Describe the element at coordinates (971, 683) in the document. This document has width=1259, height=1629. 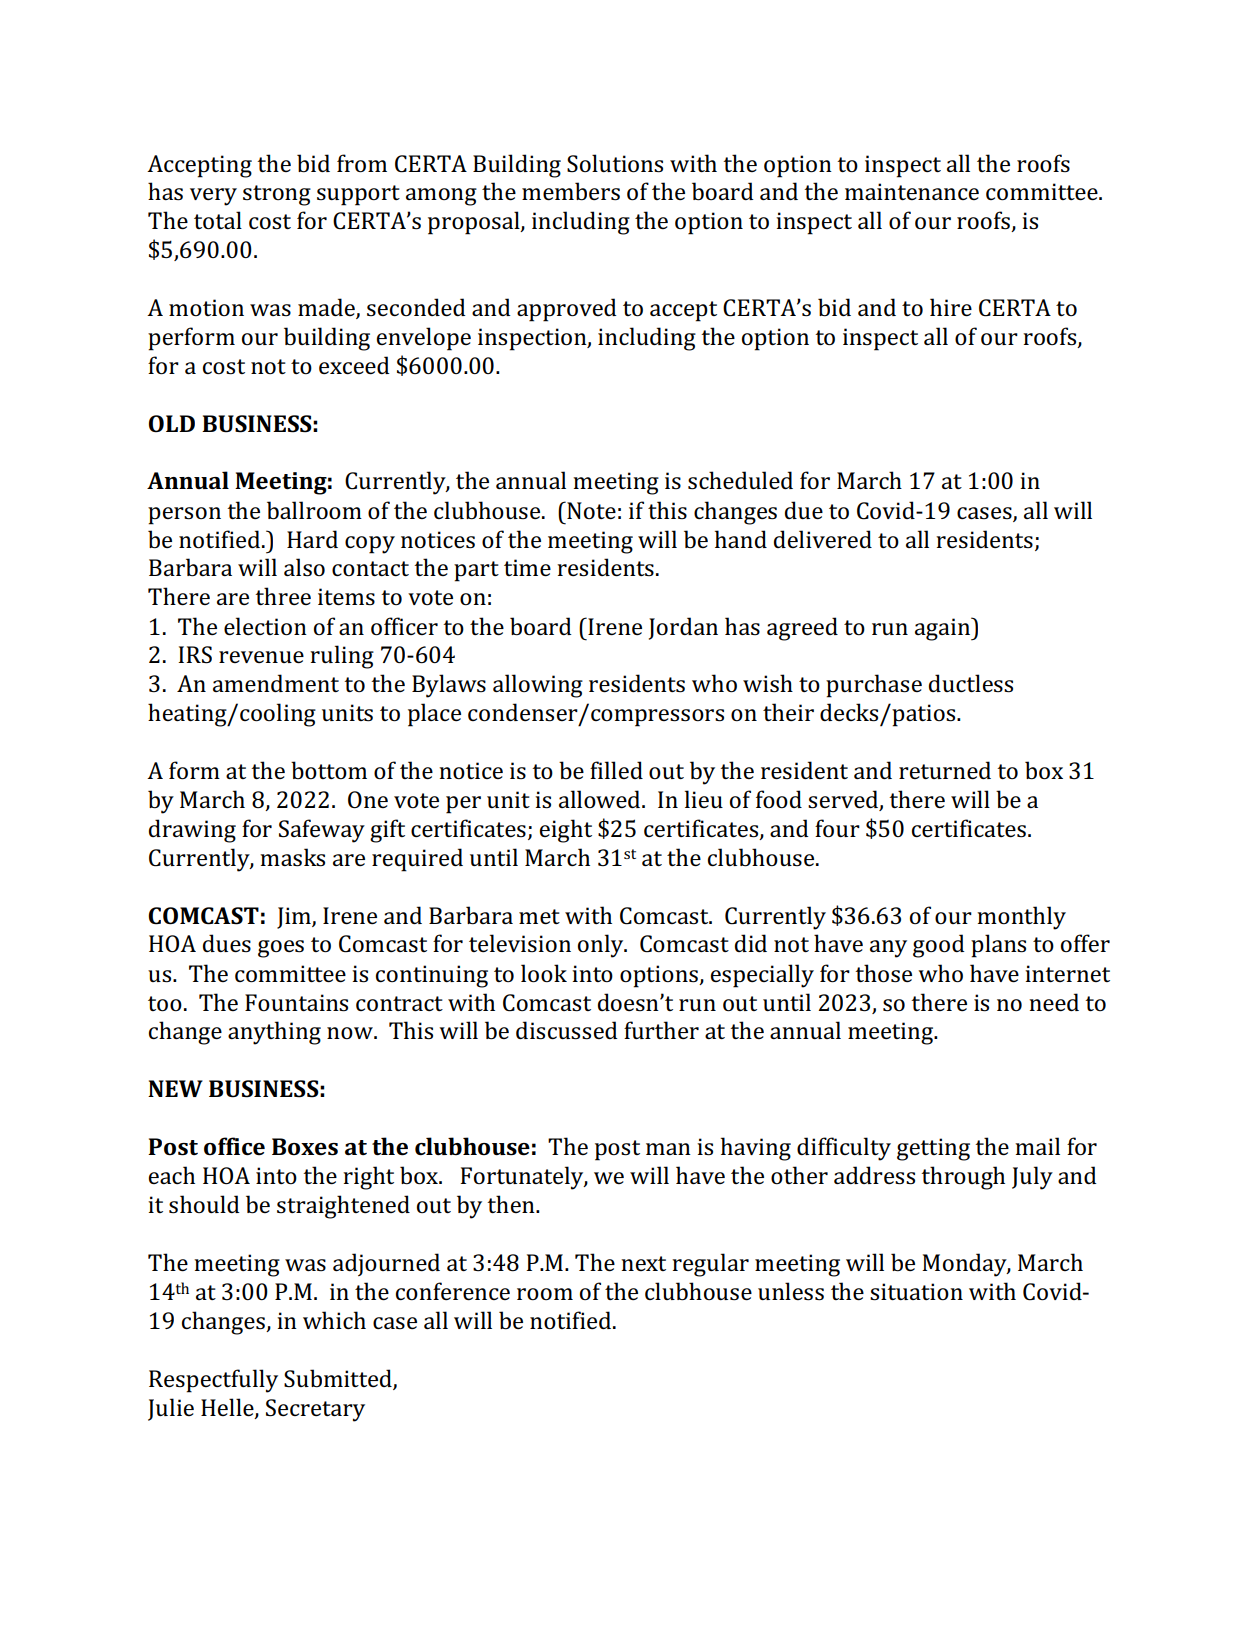
I see `ductless` at that location.
